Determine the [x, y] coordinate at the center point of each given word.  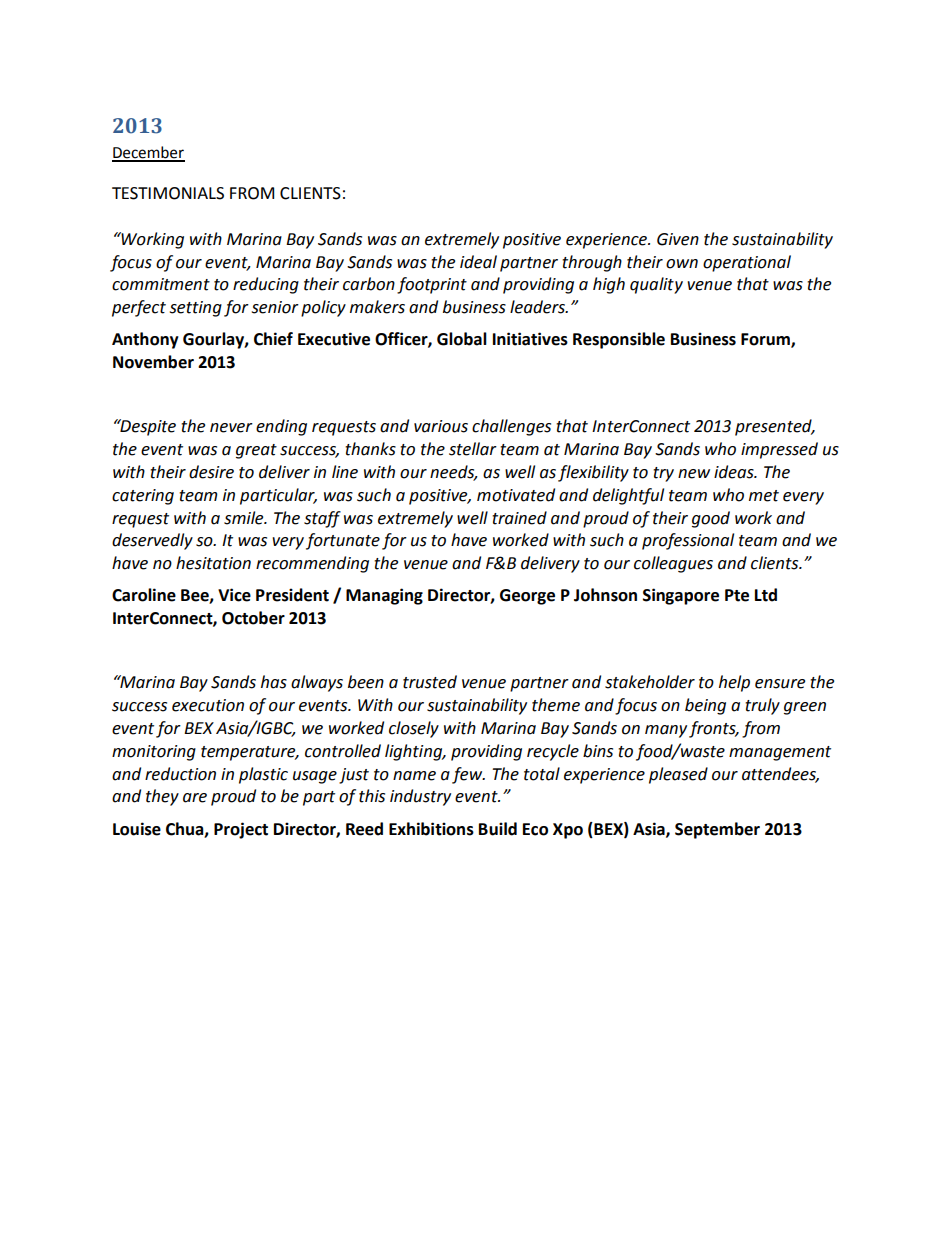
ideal [478, 262]
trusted [430, 682]
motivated [516, 495]
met [764, 496]
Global [462, 339]
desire [211, 472]
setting [196, 309]
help [734, 683]
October [253, 618]
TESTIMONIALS [168, 193]
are [195, 798]
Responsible [619, 340]
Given [678, 239]
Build [498, 829]
